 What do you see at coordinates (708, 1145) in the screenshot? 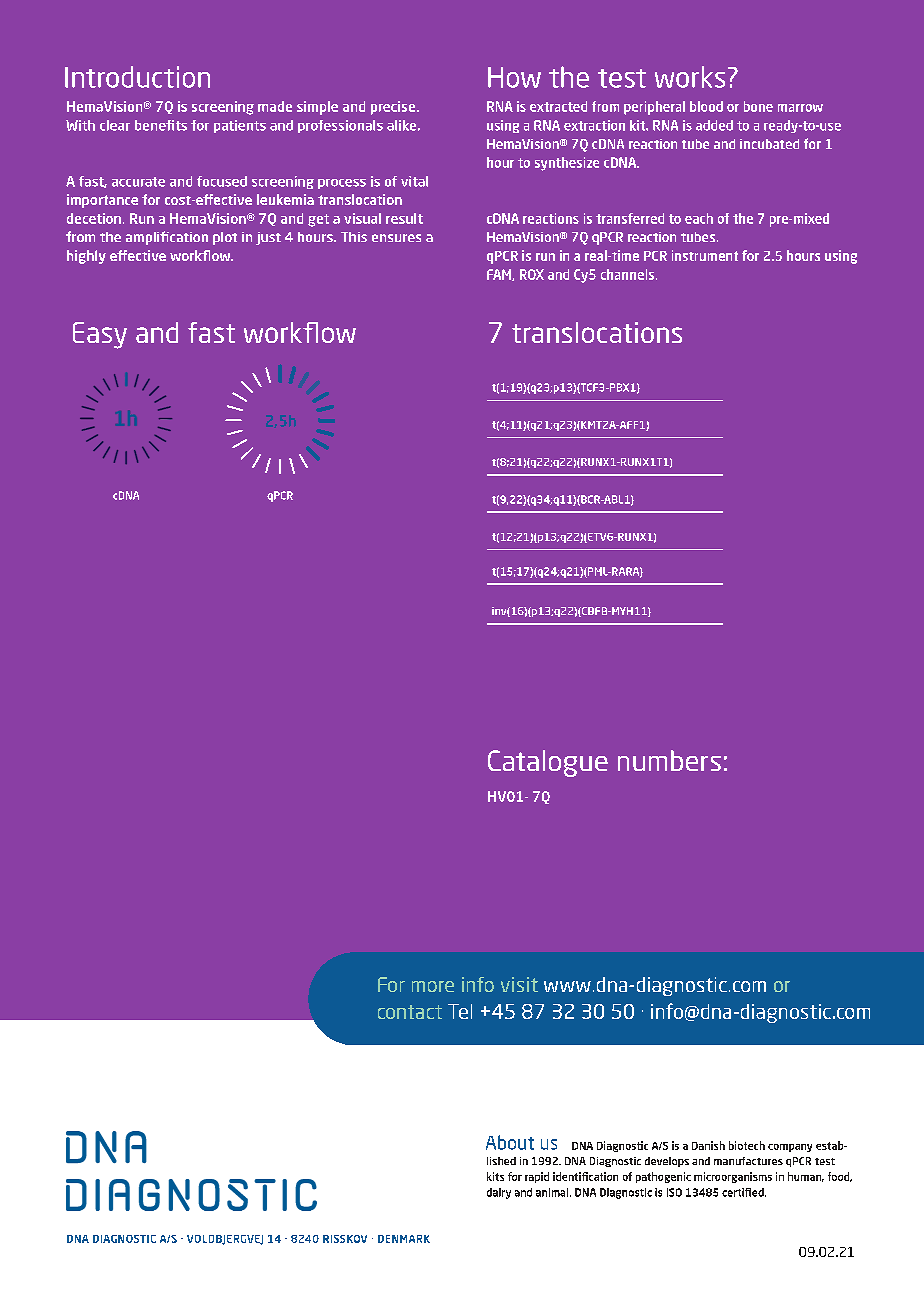
I see `Danish` at bounding box center [708, 1145].
